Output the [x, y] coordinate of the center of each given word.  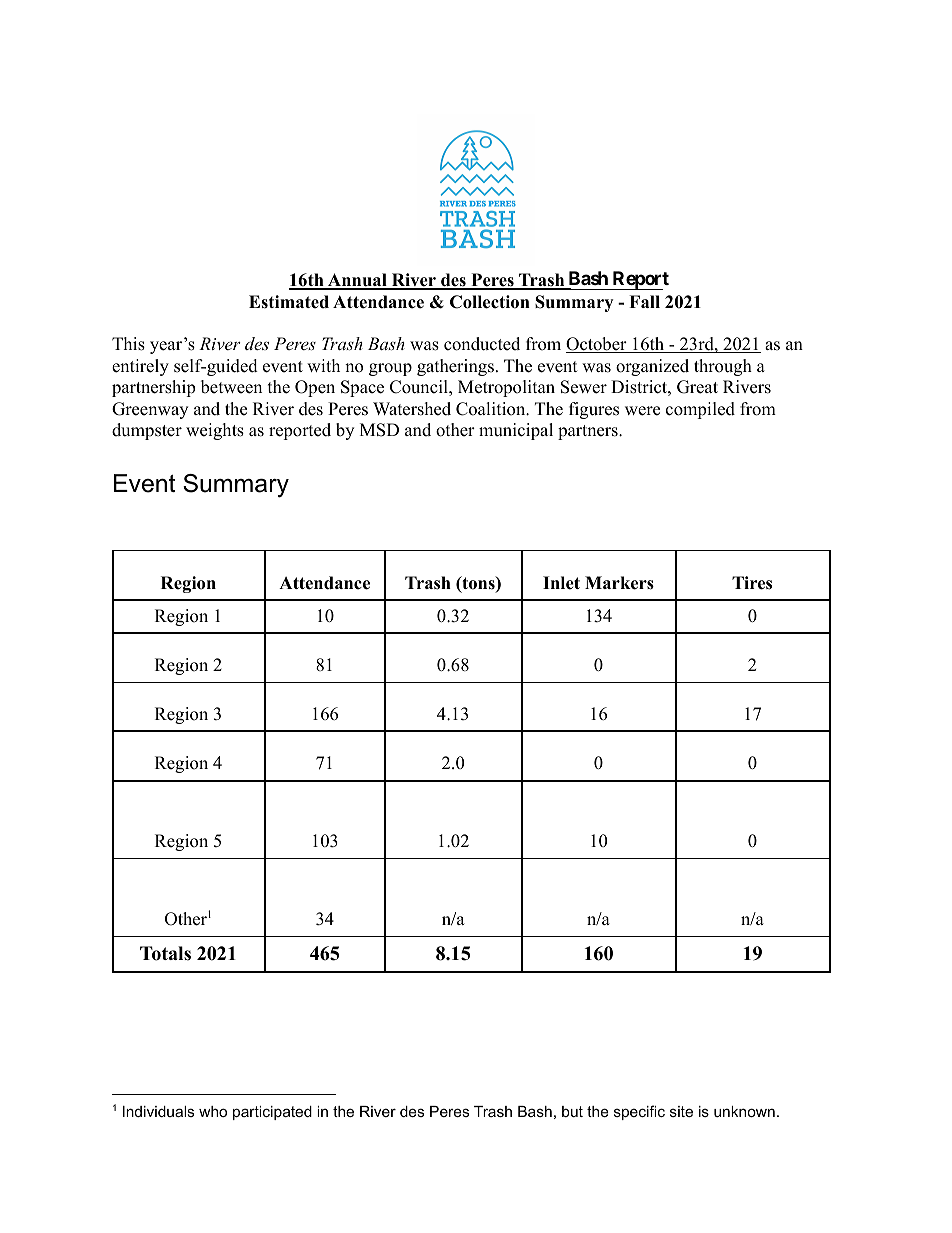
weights [215, 431]
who [213, 1111]
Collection [490, 302]
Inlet [561, 583]
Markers [619, 583]
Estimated [289, 302]
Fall [644, 301]
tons [478, 584]
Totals [165, 953]
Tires [752, 583]
